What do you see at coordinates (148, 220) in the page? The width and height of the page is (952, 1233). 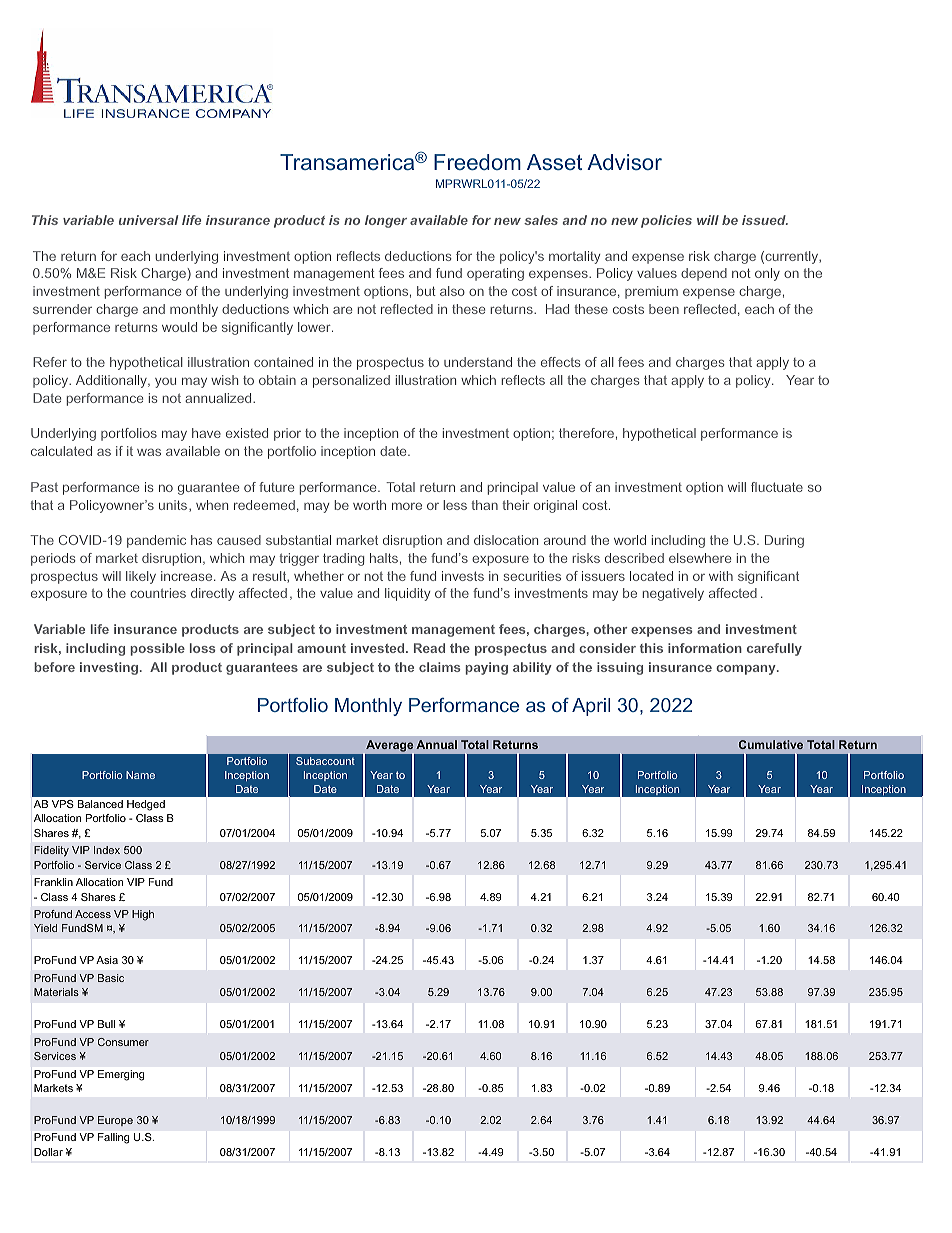 I see `universal` at bounding box center [148, 220].
